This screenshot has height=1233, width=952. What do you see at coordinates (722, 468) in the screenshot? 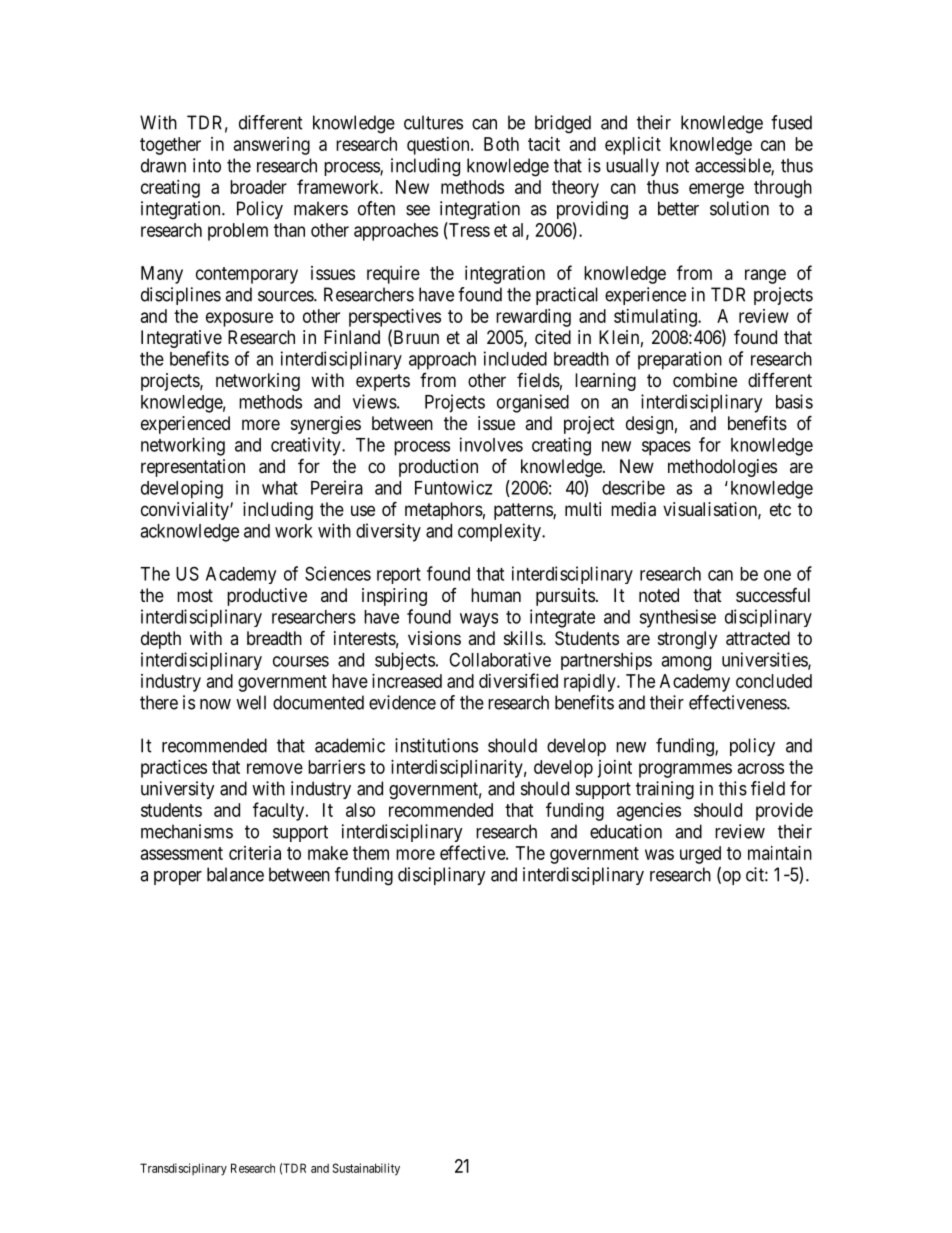
I see `methodologies` at bounding box center [722, 468].
